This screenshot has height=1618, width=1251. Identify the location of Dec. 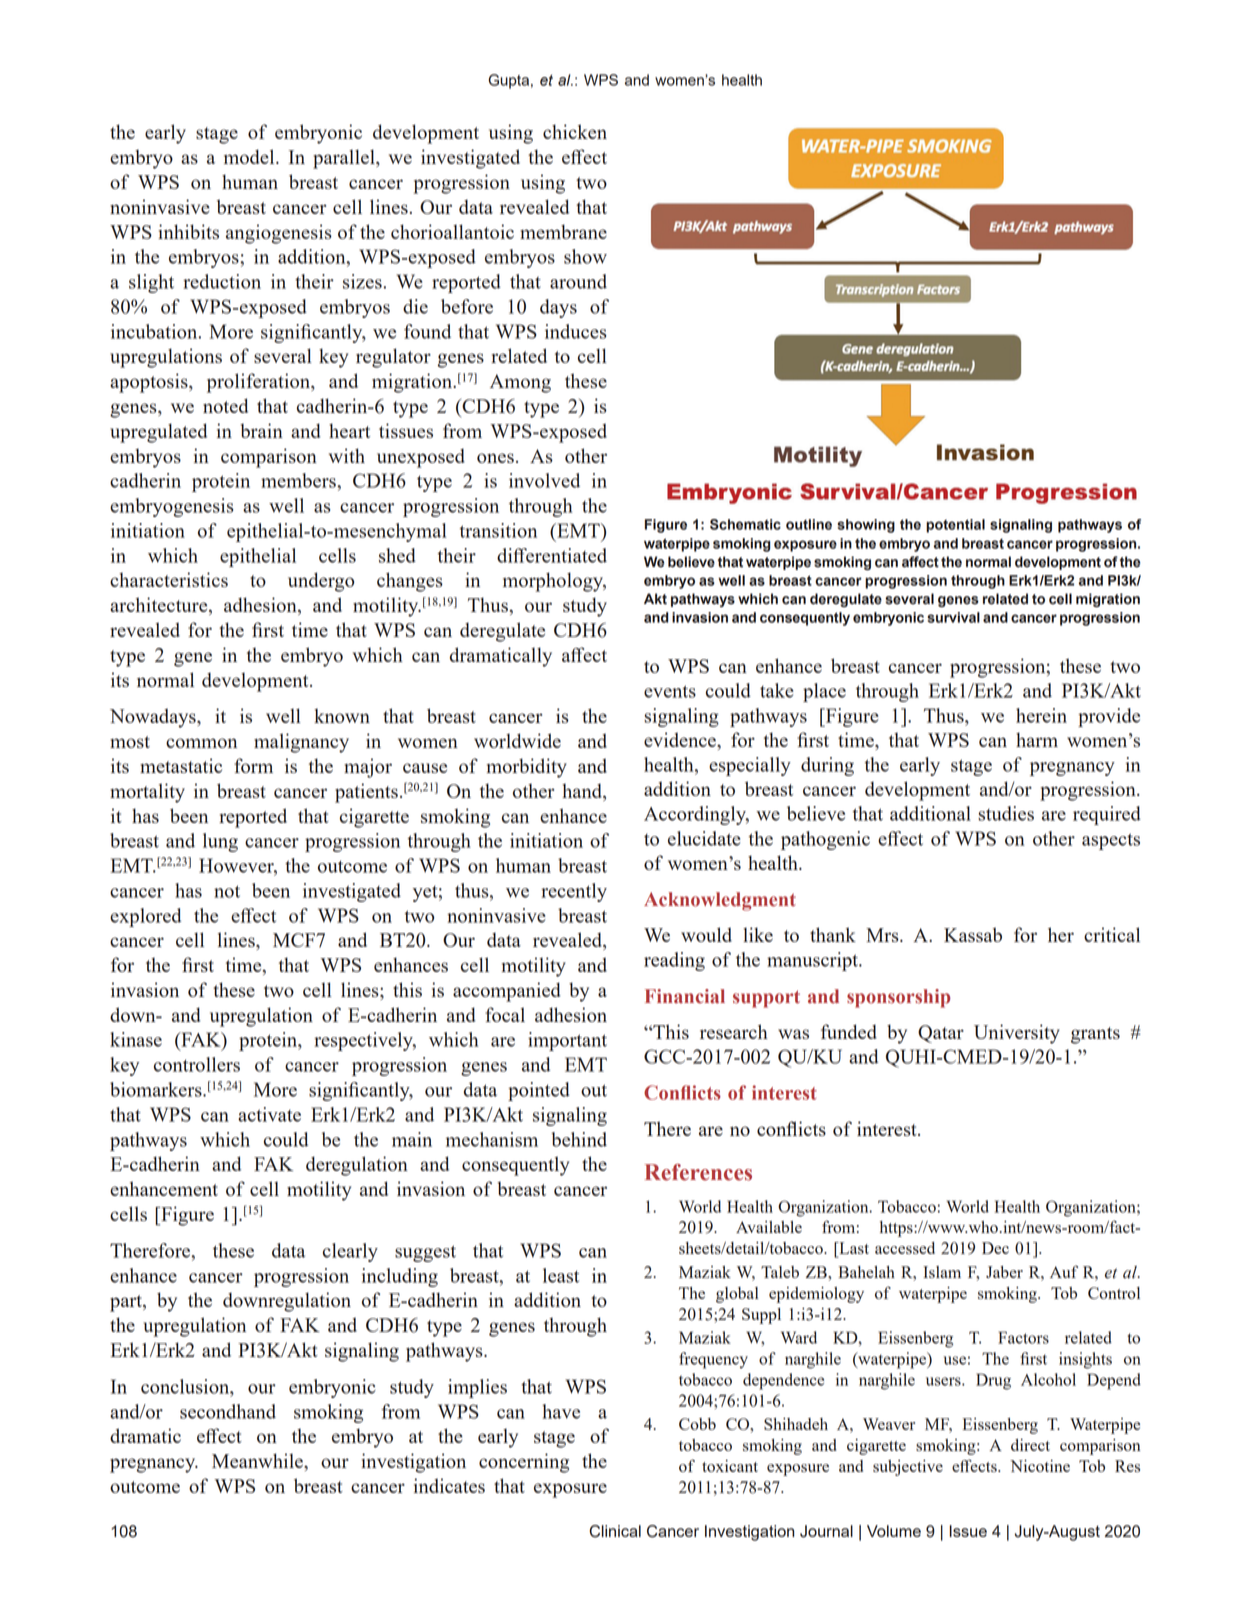
(995, 1248).
